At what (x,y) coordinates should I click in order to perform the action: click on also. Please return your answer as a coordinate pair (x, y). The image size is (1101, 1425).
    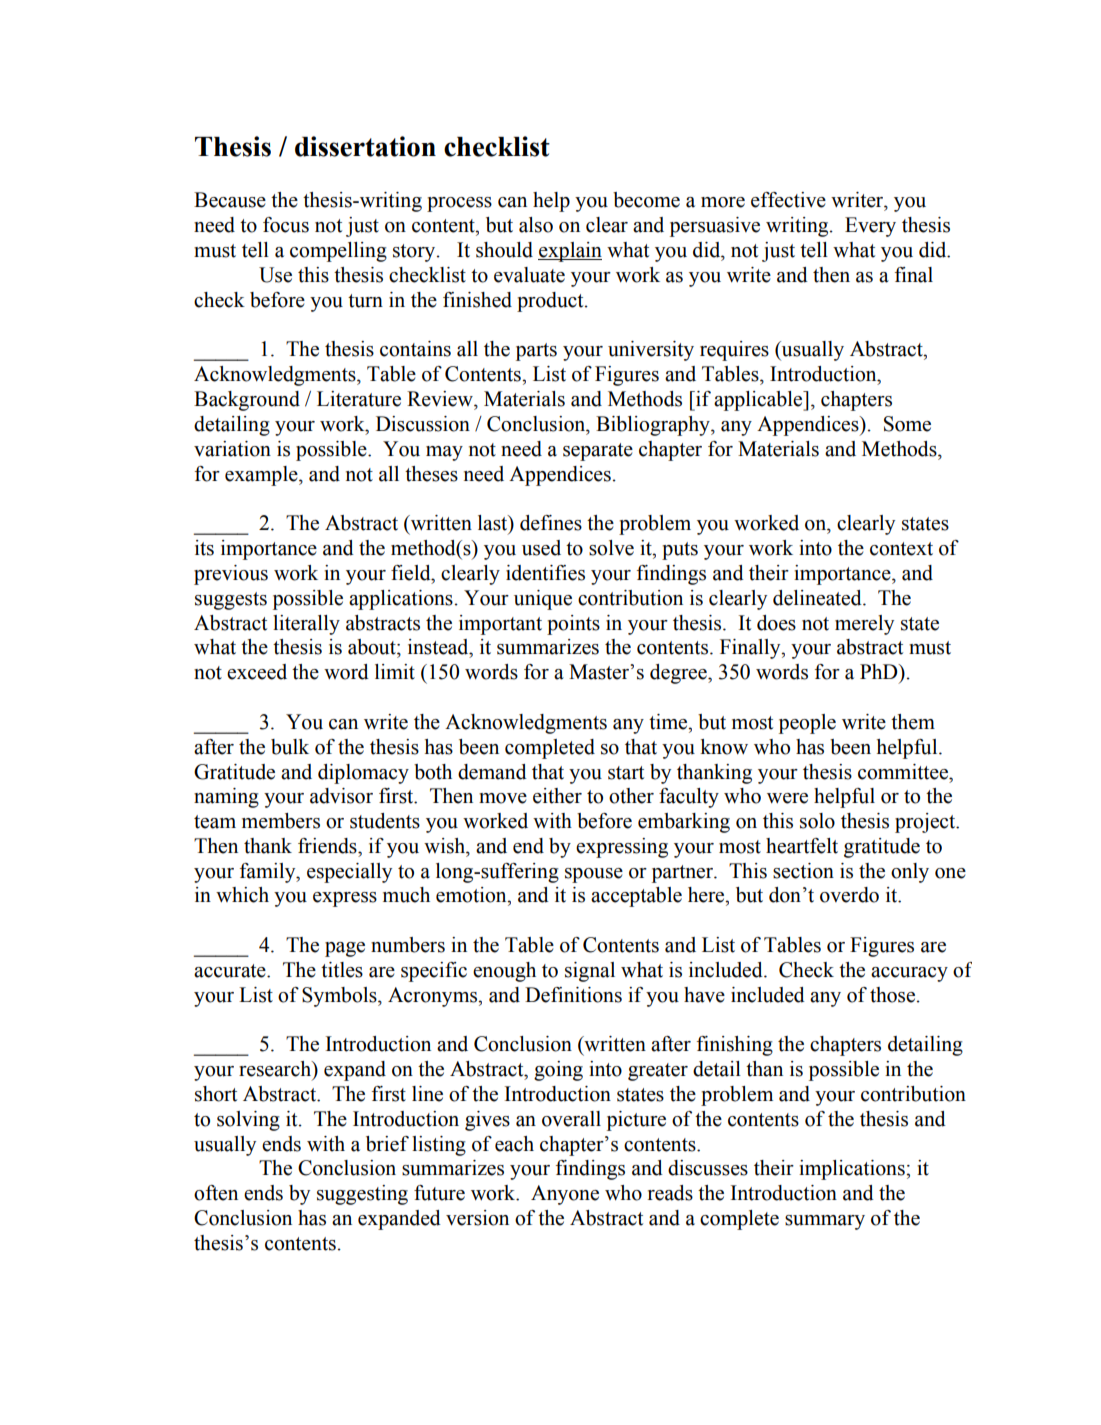
    Looking at the image, I should click on (536, 225).
